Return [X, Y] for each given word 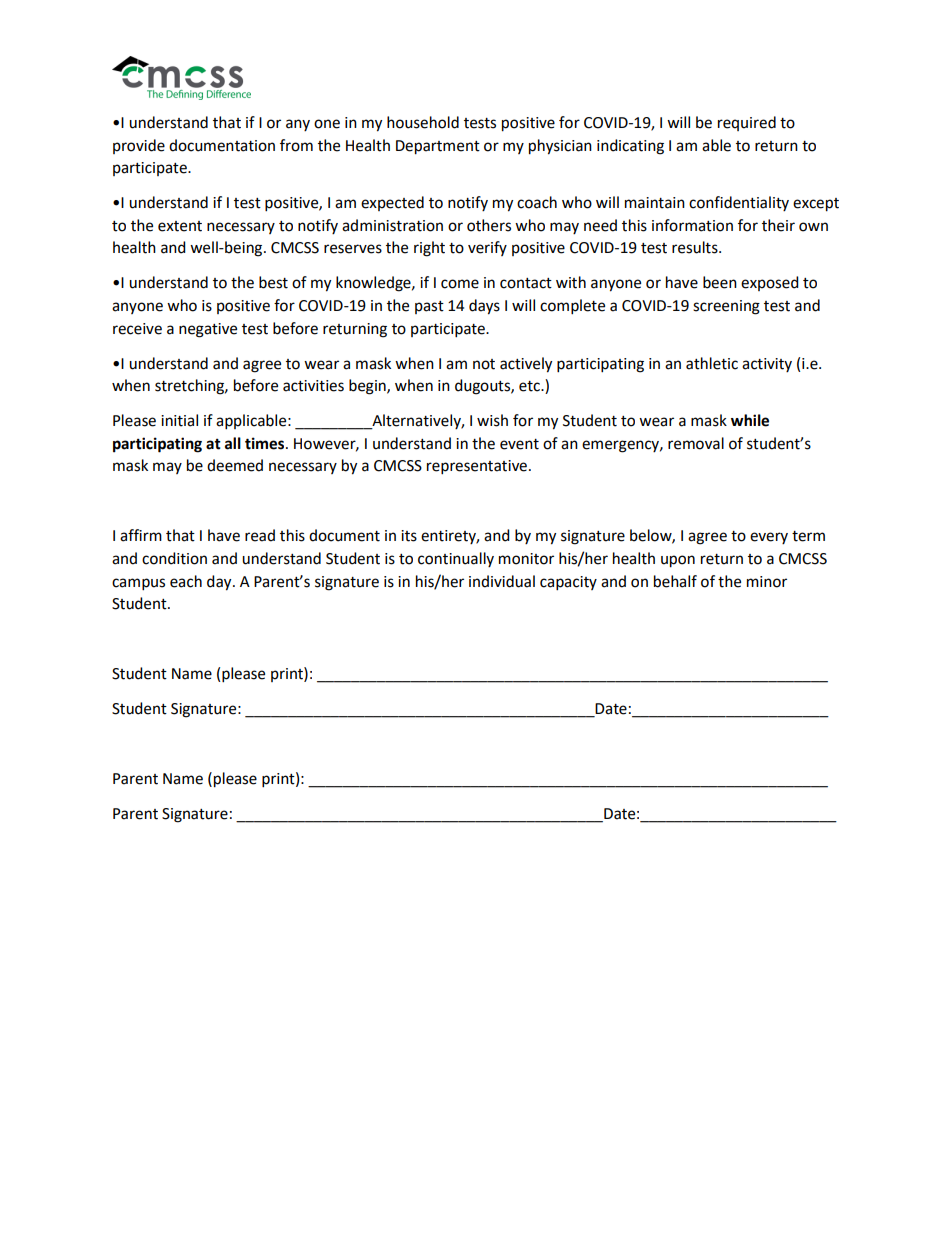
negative [208, 330]
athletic [712, 363]
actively [526, 365]
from [296, 145]
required [747, 123]
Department [438, 147]
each [186, 581]
